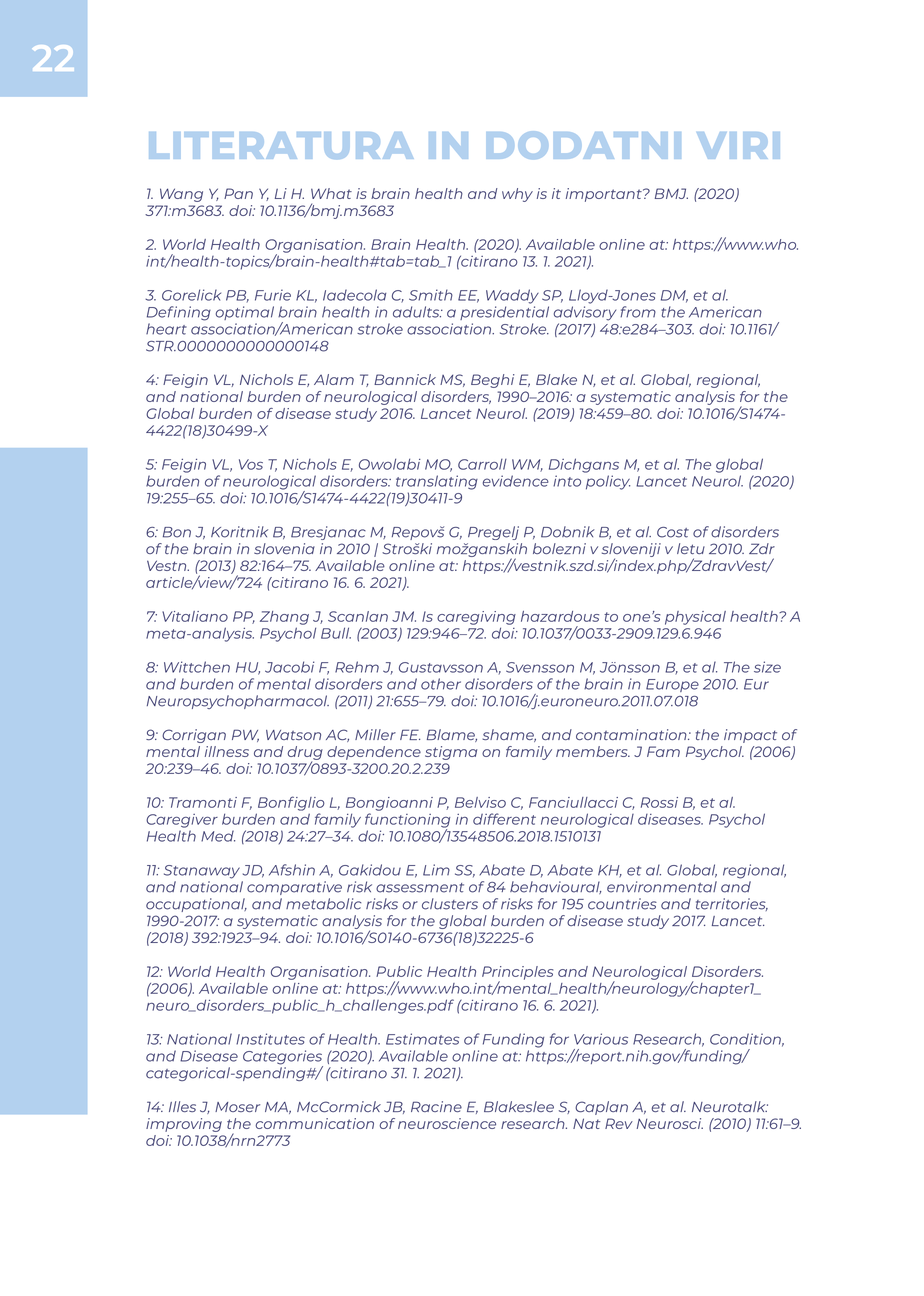 This screenshot has height=1296, width=924. I want to click on physical, so click(695, 618).
